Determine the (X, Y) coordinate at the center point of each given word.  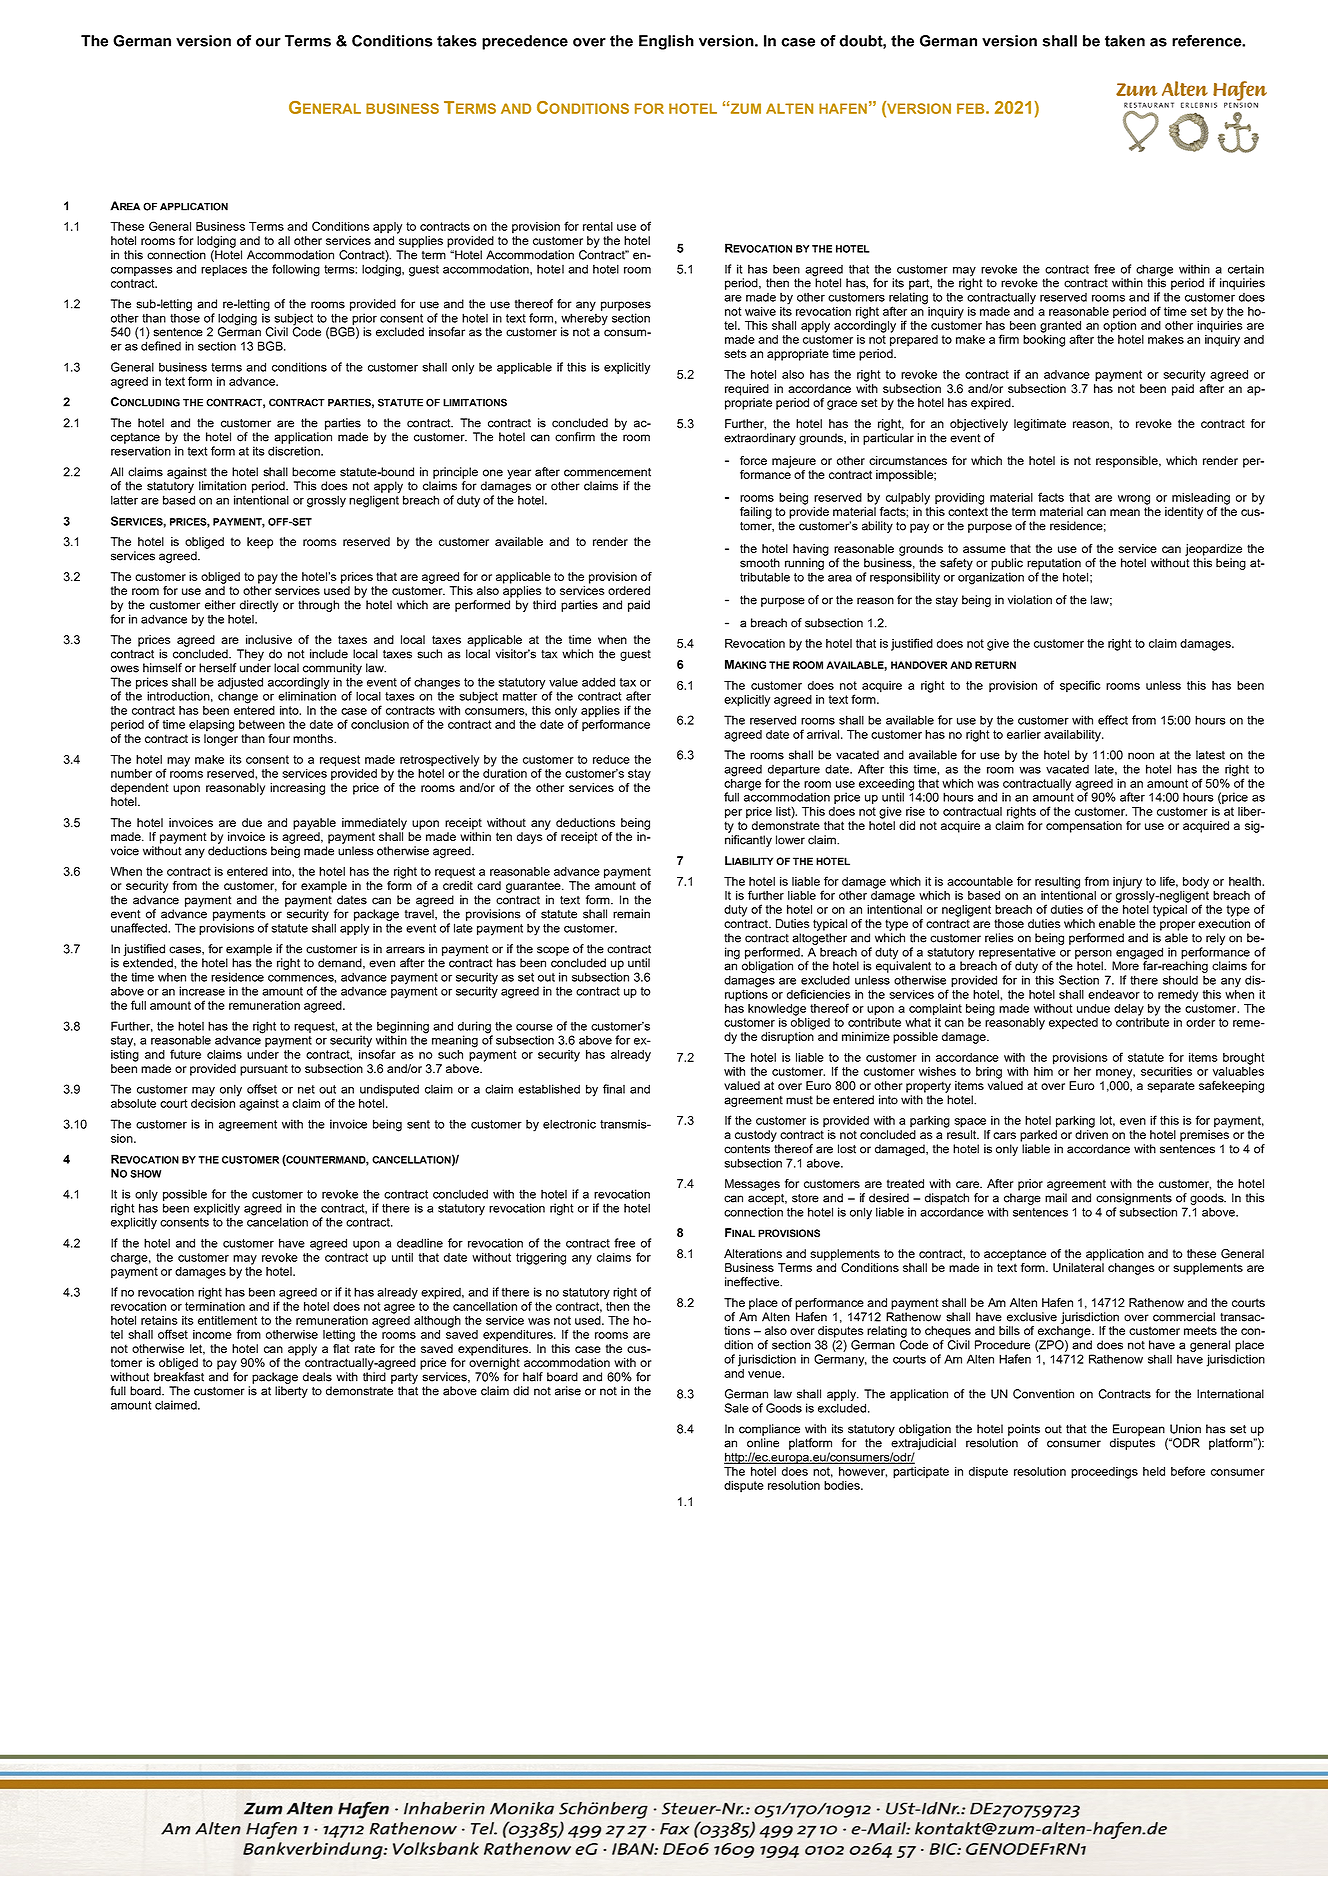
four (279, 738)
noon (1141, 756)
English (666, 42)
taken (1125, 41)
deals (317, 1377)
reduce (611, 759)
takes (457, 41)
